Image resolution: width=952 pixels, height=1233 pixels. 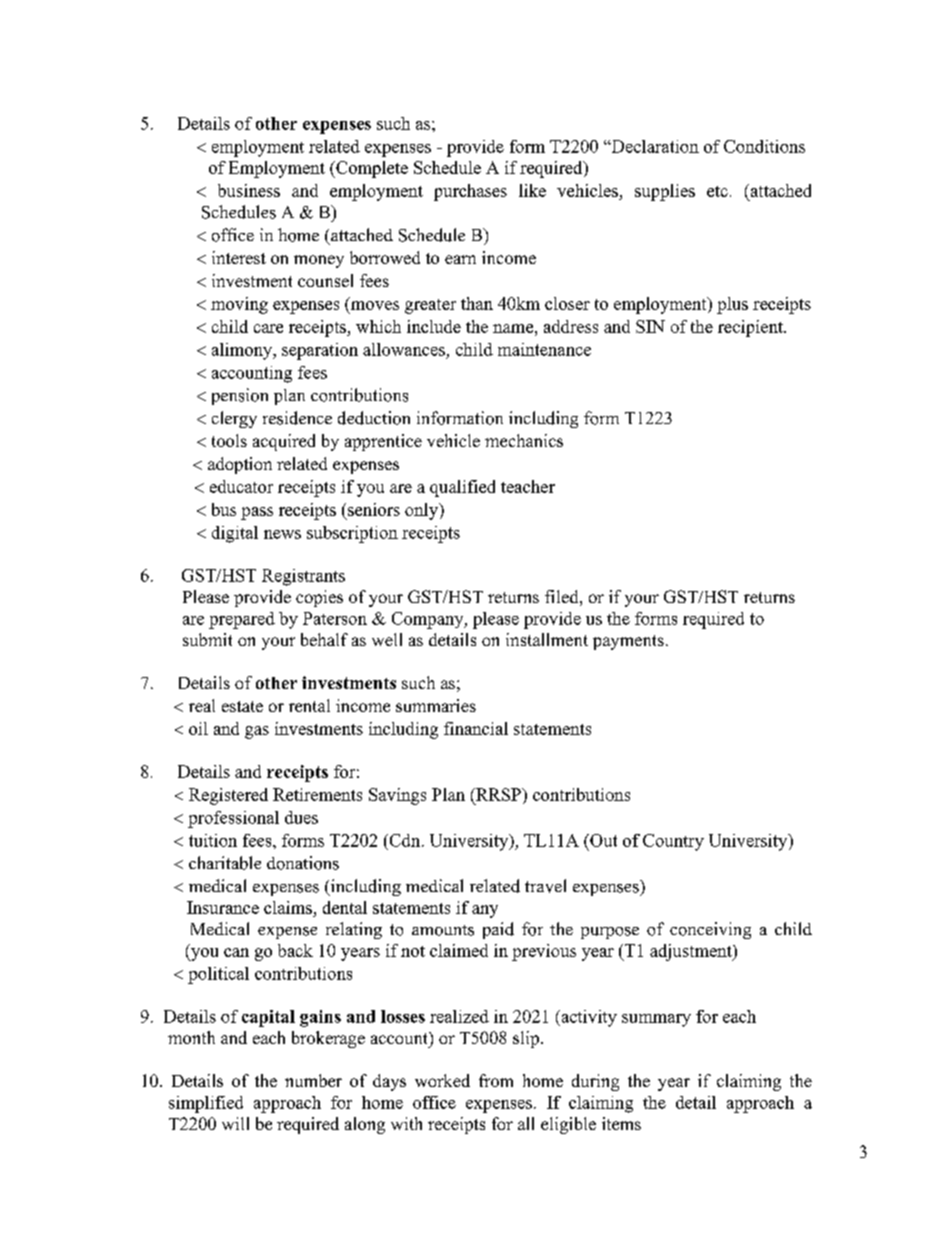 What do you see at coordinates (673, 842) in the screenshot?
I see `Country` at bounding box center [673, 842].
